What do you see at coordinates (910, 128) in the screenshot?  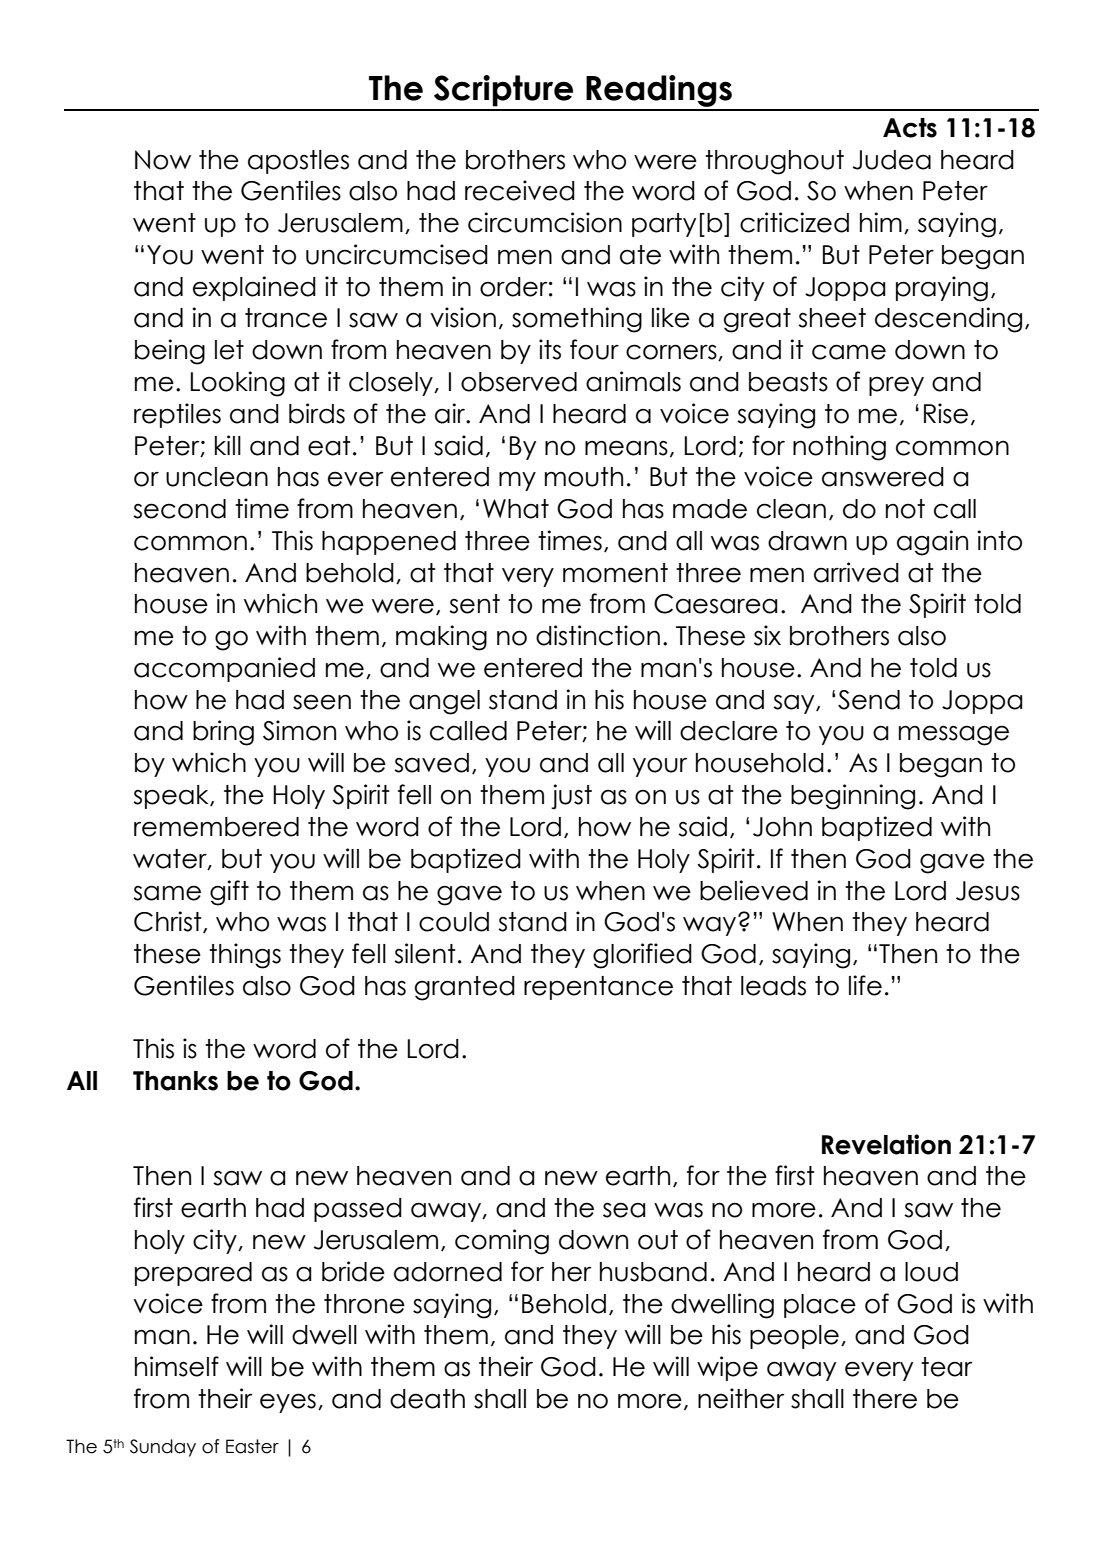 I see `Acts` at bounding box center [910, 128].
